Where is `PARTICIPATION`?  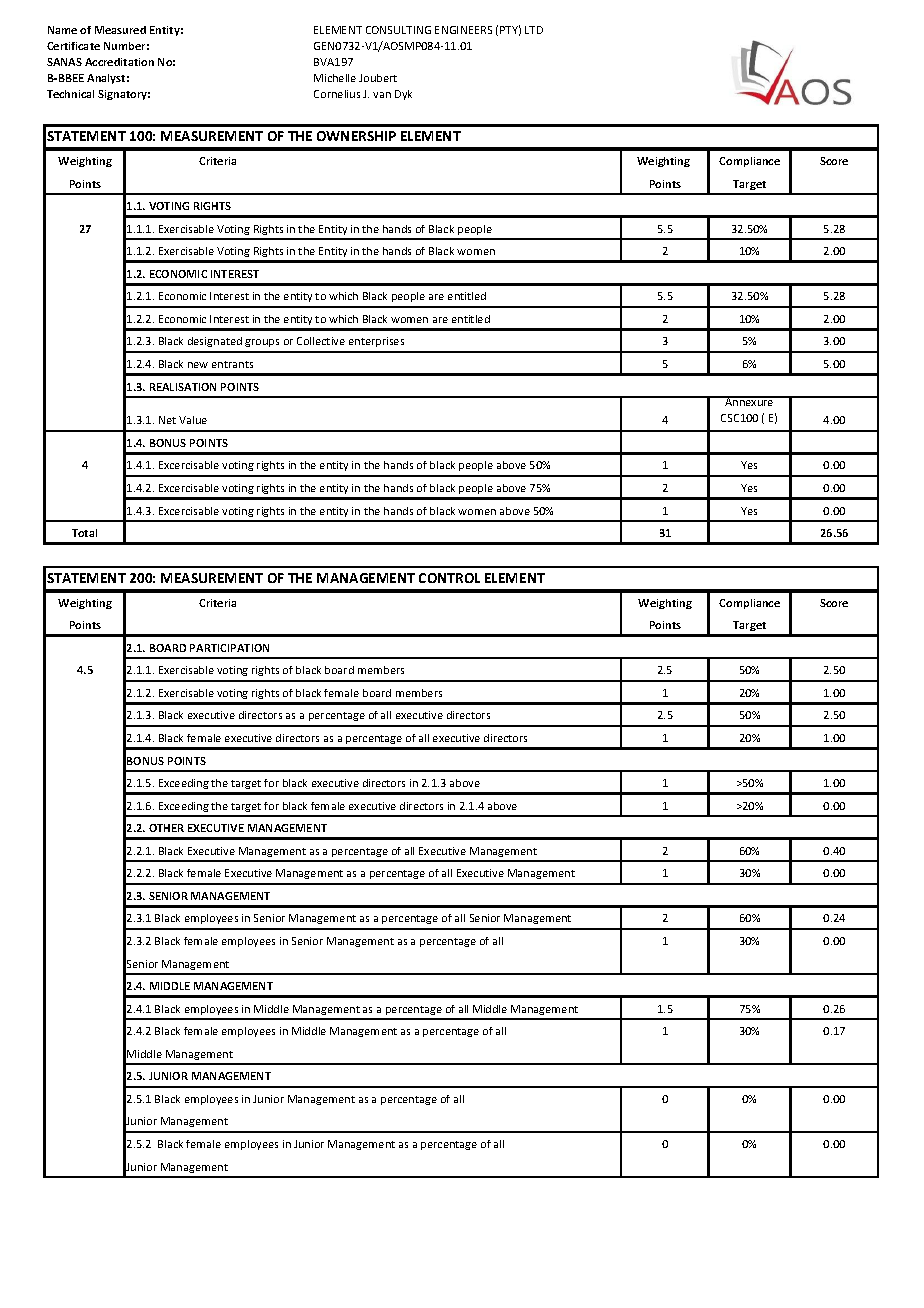
PARTICIPATION is located at coordinates (229, 648).
